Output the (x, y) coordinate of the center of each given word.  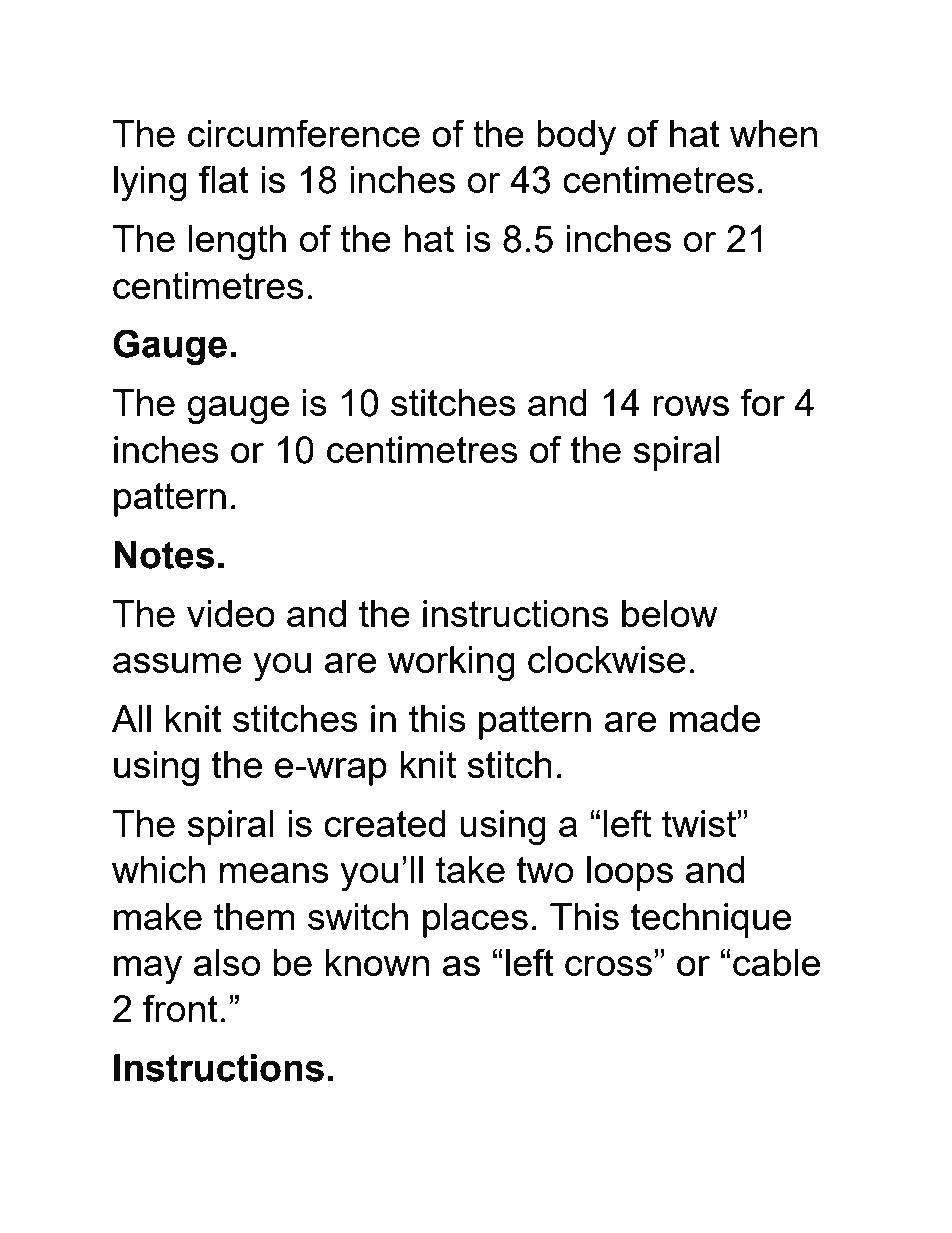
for (763, 402)
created (385, 823)
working (451, 663)
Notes (164, 555)
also (227, 962)
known (377, 962)
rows (691, 406)
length (237, 242)
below (670, 613)
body (576, 137)
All (131, 718)
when (773, 133)
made (715, 718)
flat (224, 179)
